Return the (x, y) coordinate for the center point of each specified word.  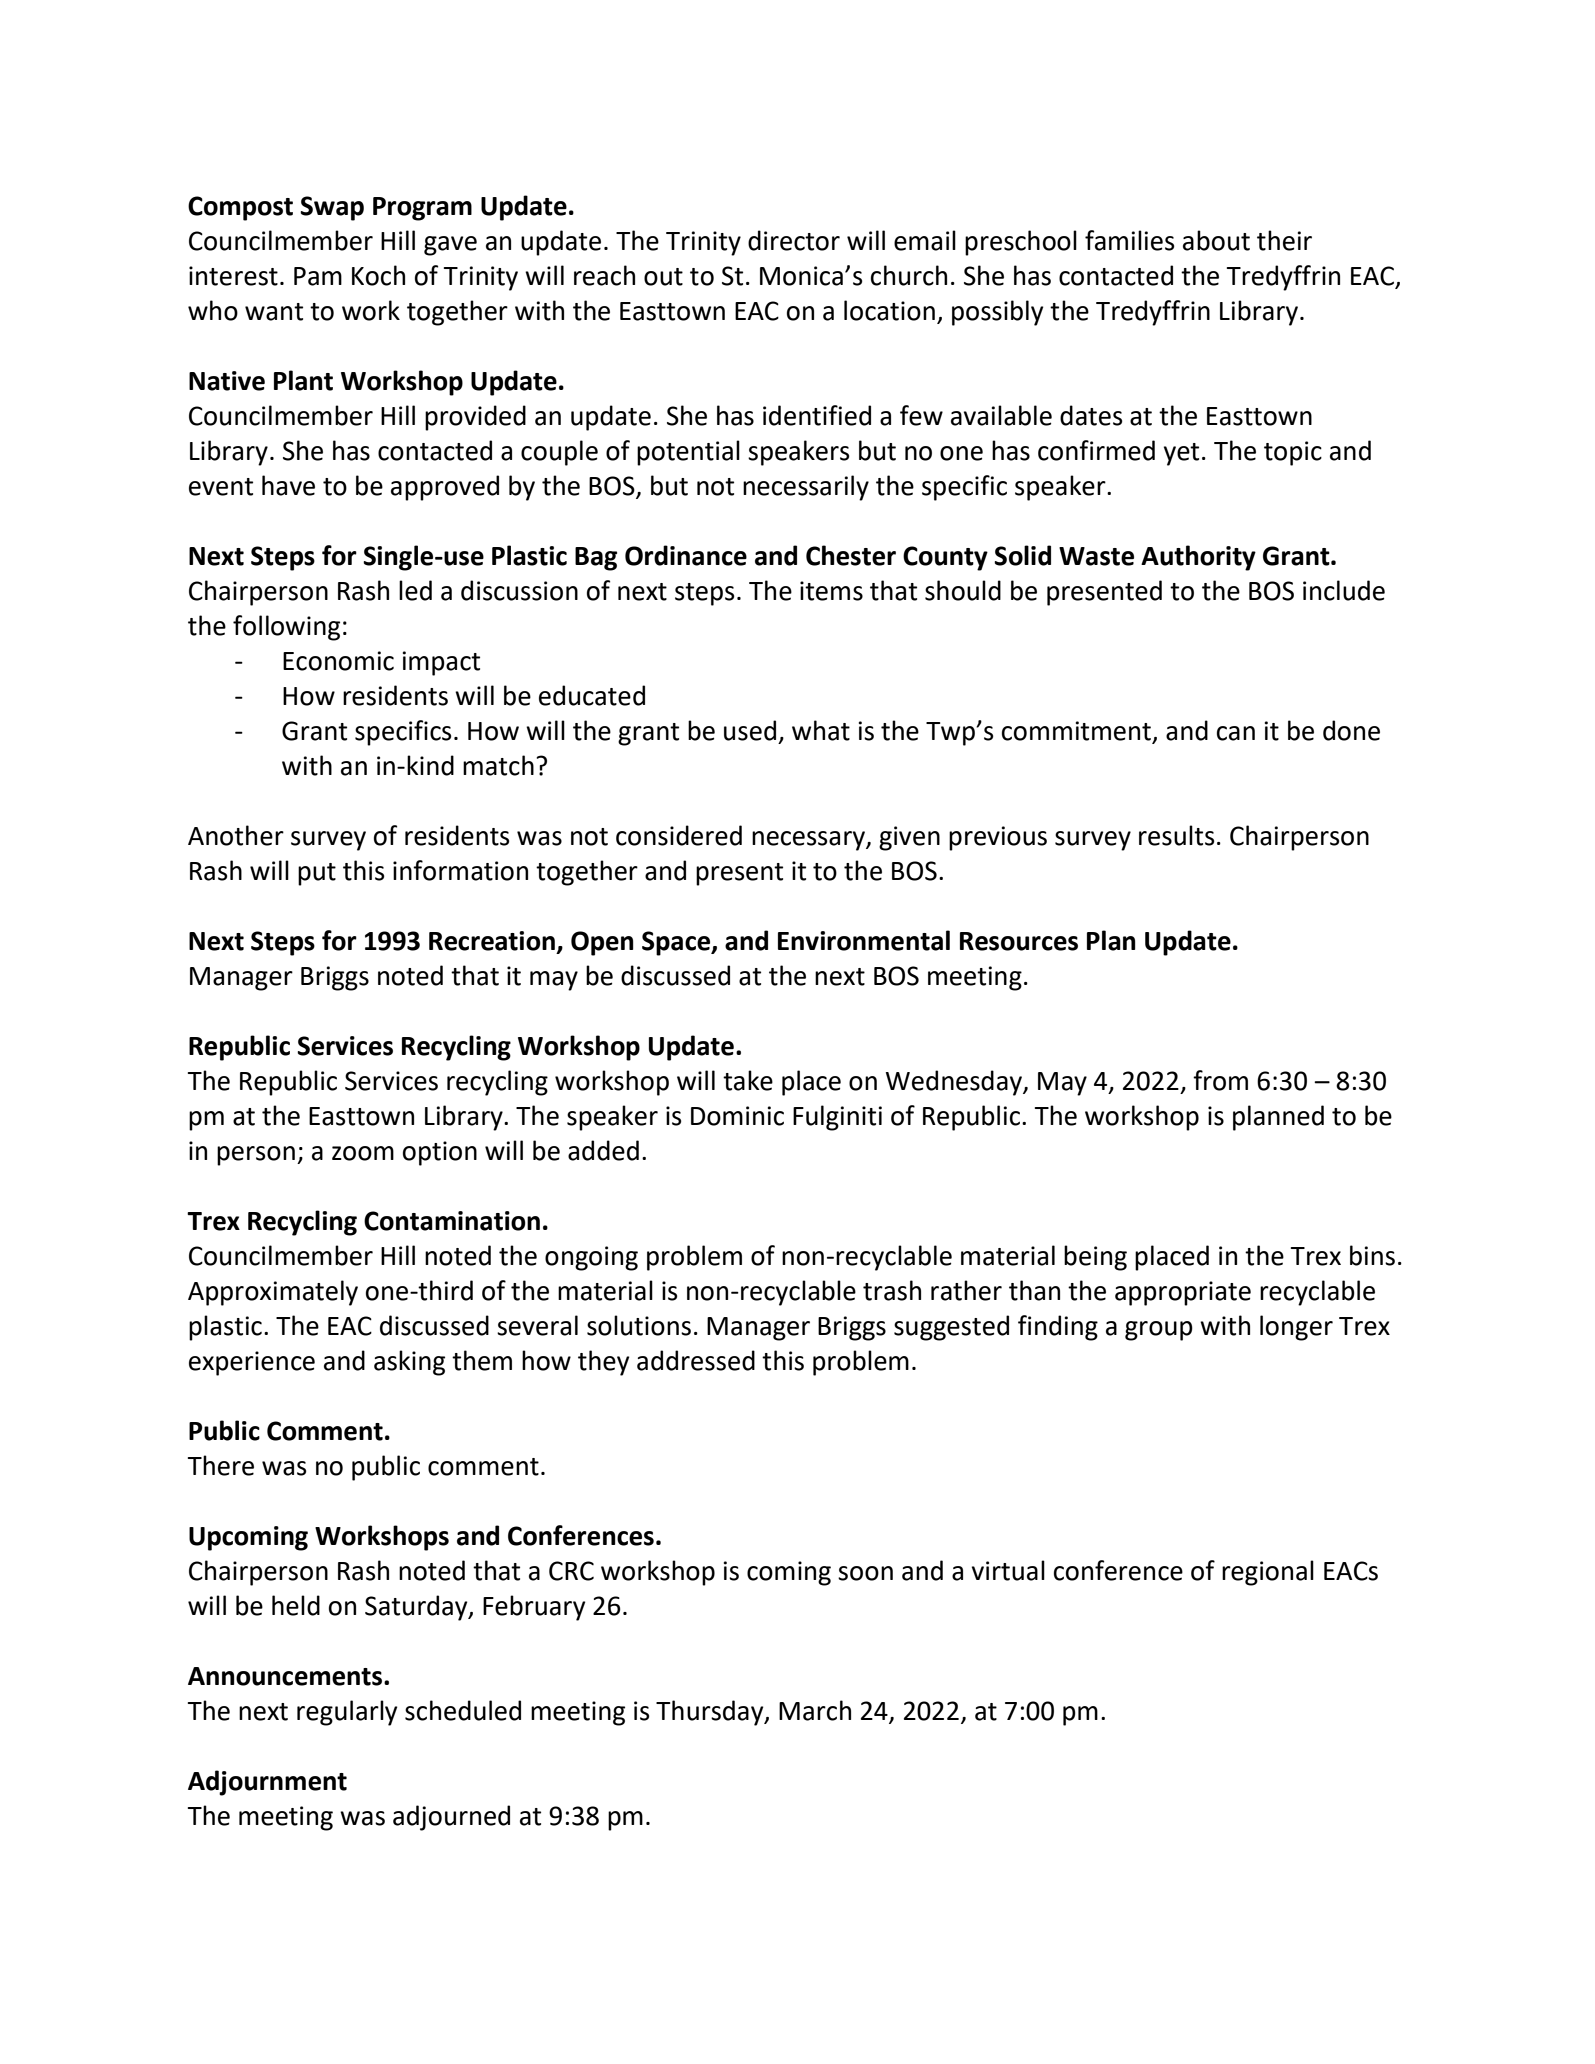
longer (1296, 1328)
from (1220, 1080)
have (288, 485)
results (1177, 835)
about (1216, 240)
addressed (696, 1360)
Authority (1198, 558)
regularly (347, 1713)
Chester (851, 555)
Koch (378, 275)
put (317, 874)
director (794, 240)
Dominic (737, 1116)
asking (409, 1363)
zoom (363, 1153)
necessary (809, 841)
